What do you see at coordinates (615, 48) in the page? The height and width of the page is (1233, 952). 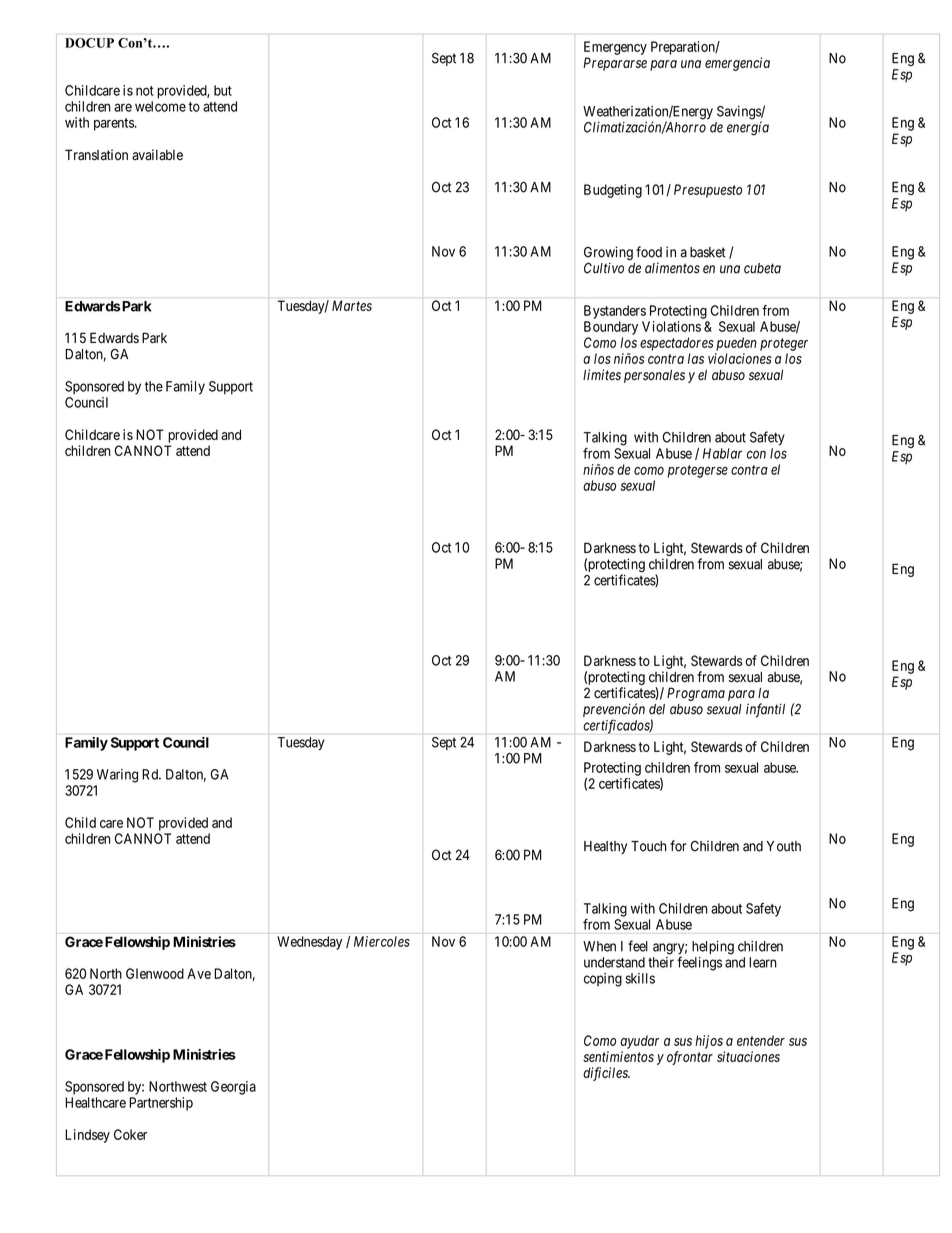 I see `Emergency` at bounding box center [615, 48].
